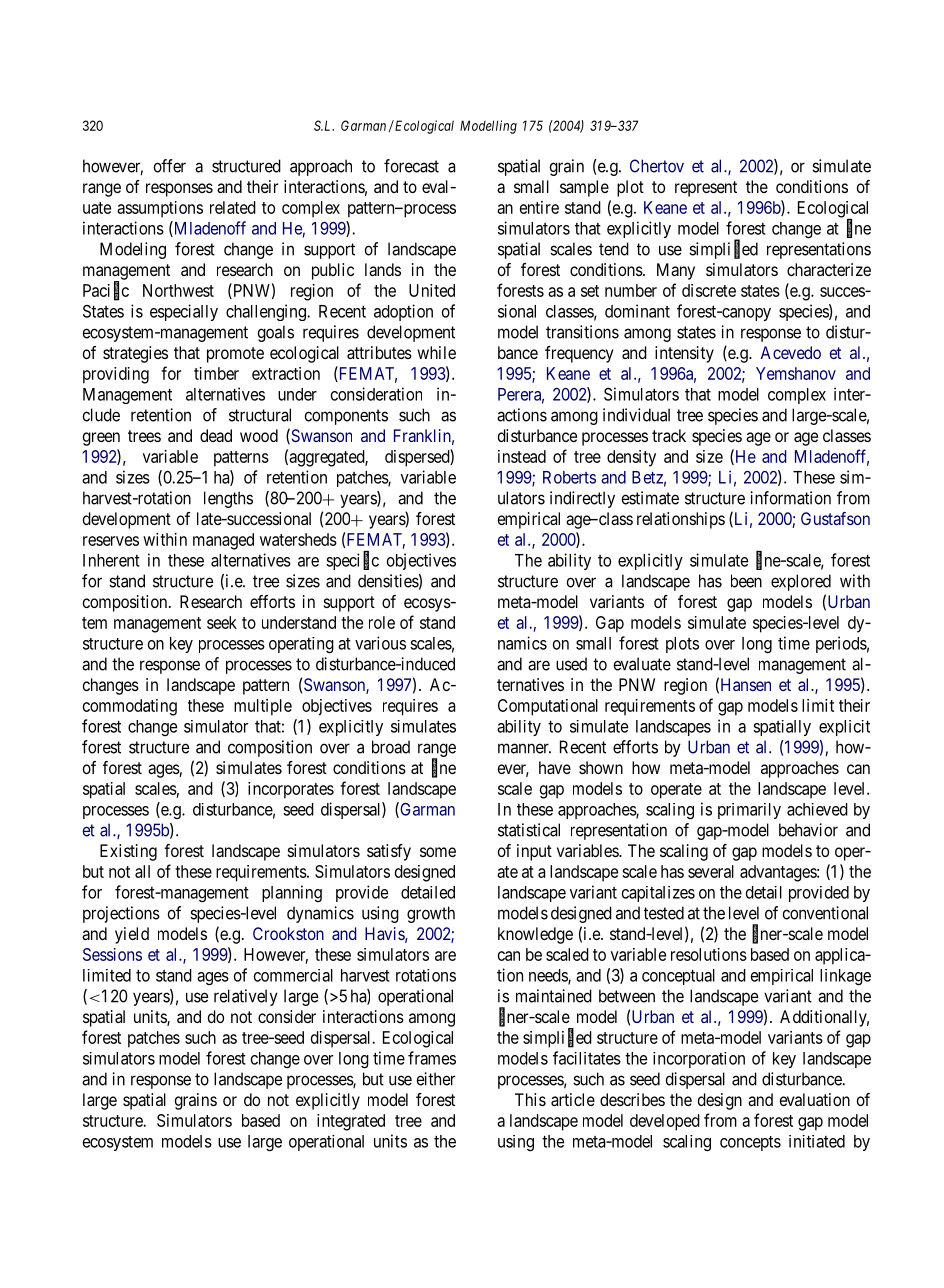 The height and width of the screenshot is (1288, 944). What do you see at coordinates (380, 643) in the screenshot?
I see `various` at bounding box center [380, 643].
